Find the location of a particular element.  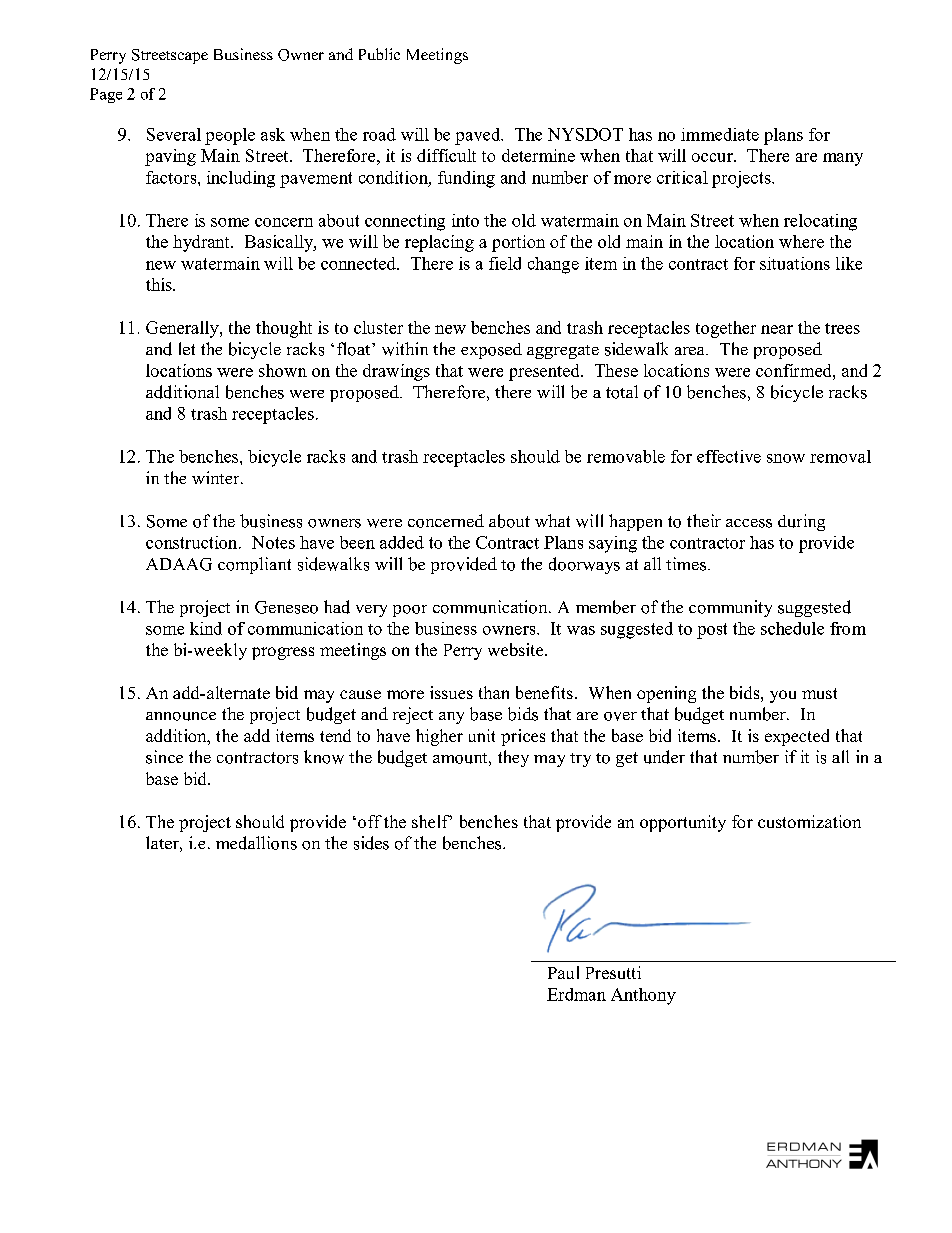

hydrant is located at coordinates (202, 243).
